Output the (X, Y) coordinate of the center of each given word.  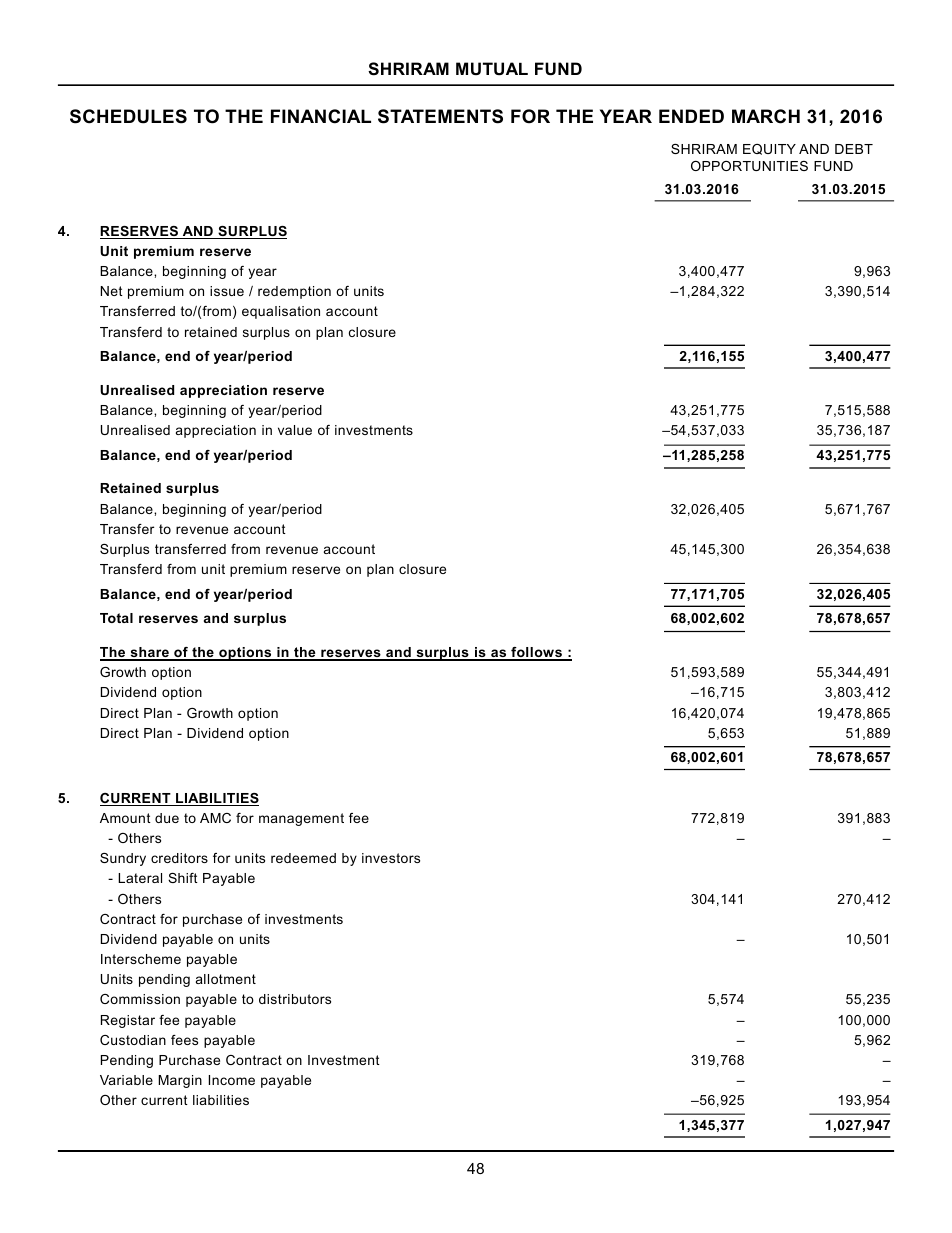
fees (184, 1040)
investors (391, 858)
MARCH (766, 116)
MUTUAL (492, 68)
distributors (295, 999)
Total (116, 618)
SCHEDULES (128, 116)
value (295, 430)
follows (536, 653)
